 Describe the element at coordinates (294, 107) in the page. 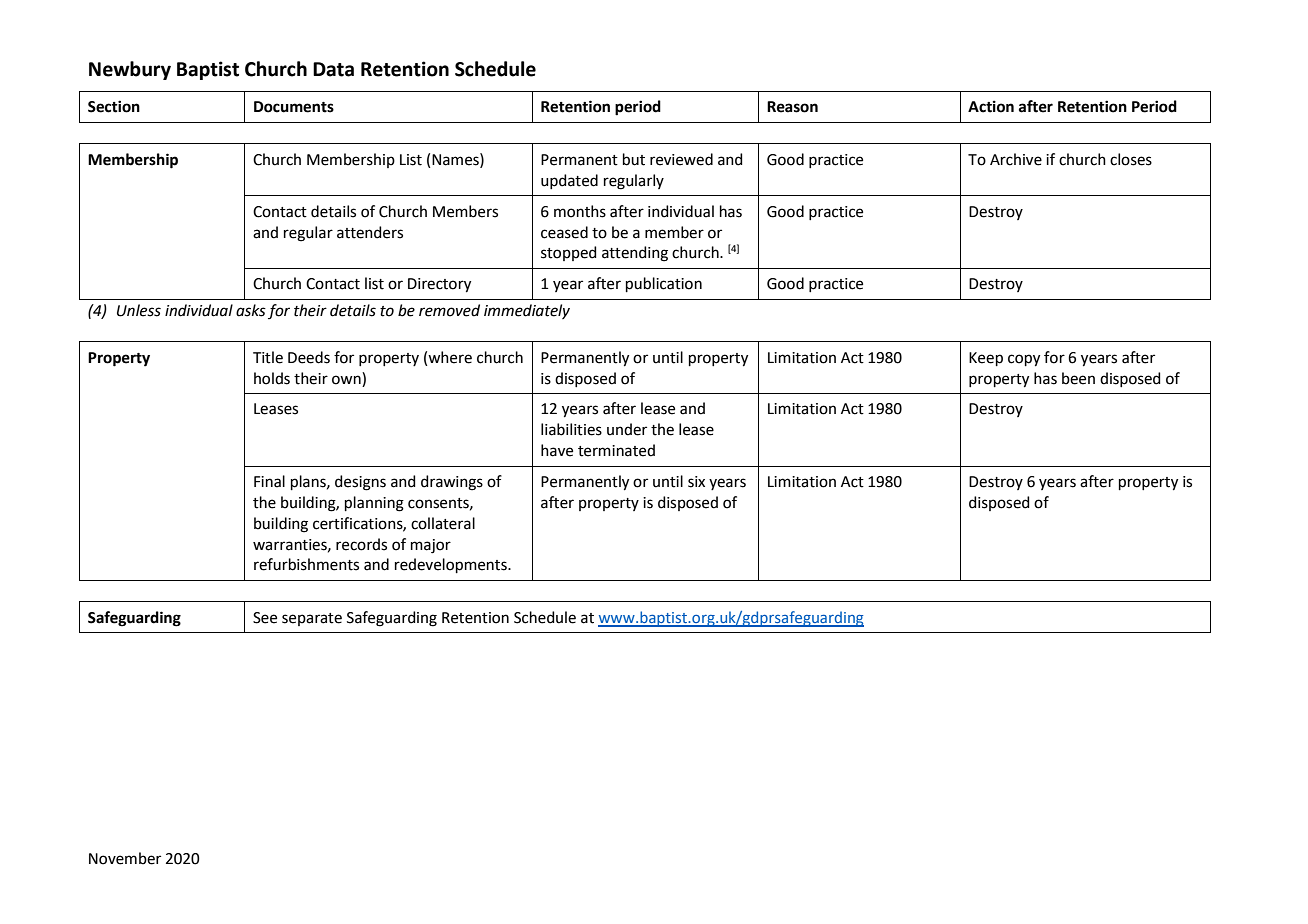

I see `Documents` at that location.
